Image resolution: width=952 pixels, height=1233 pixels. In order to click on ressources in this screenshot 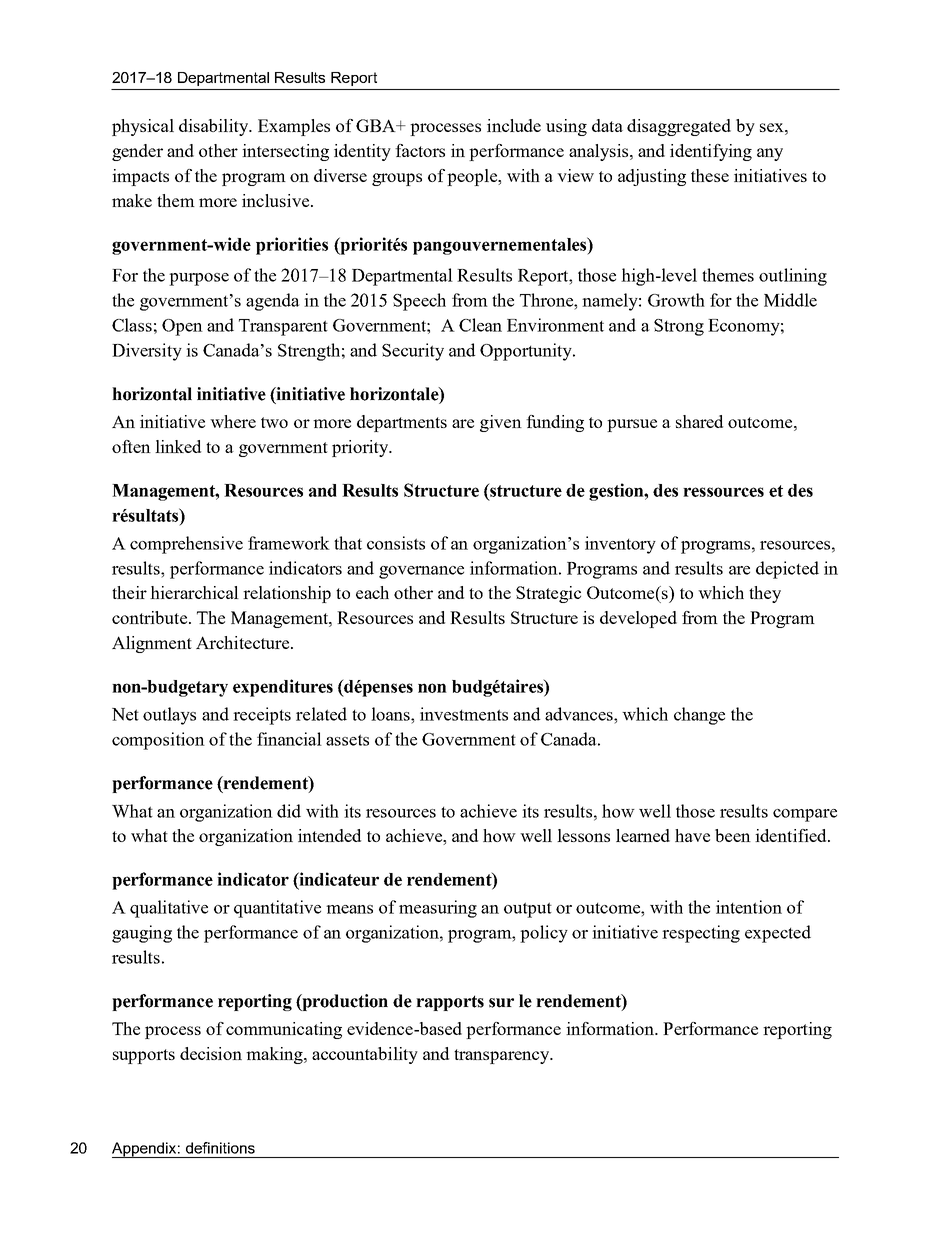, I will do `click(723, 492)`.
